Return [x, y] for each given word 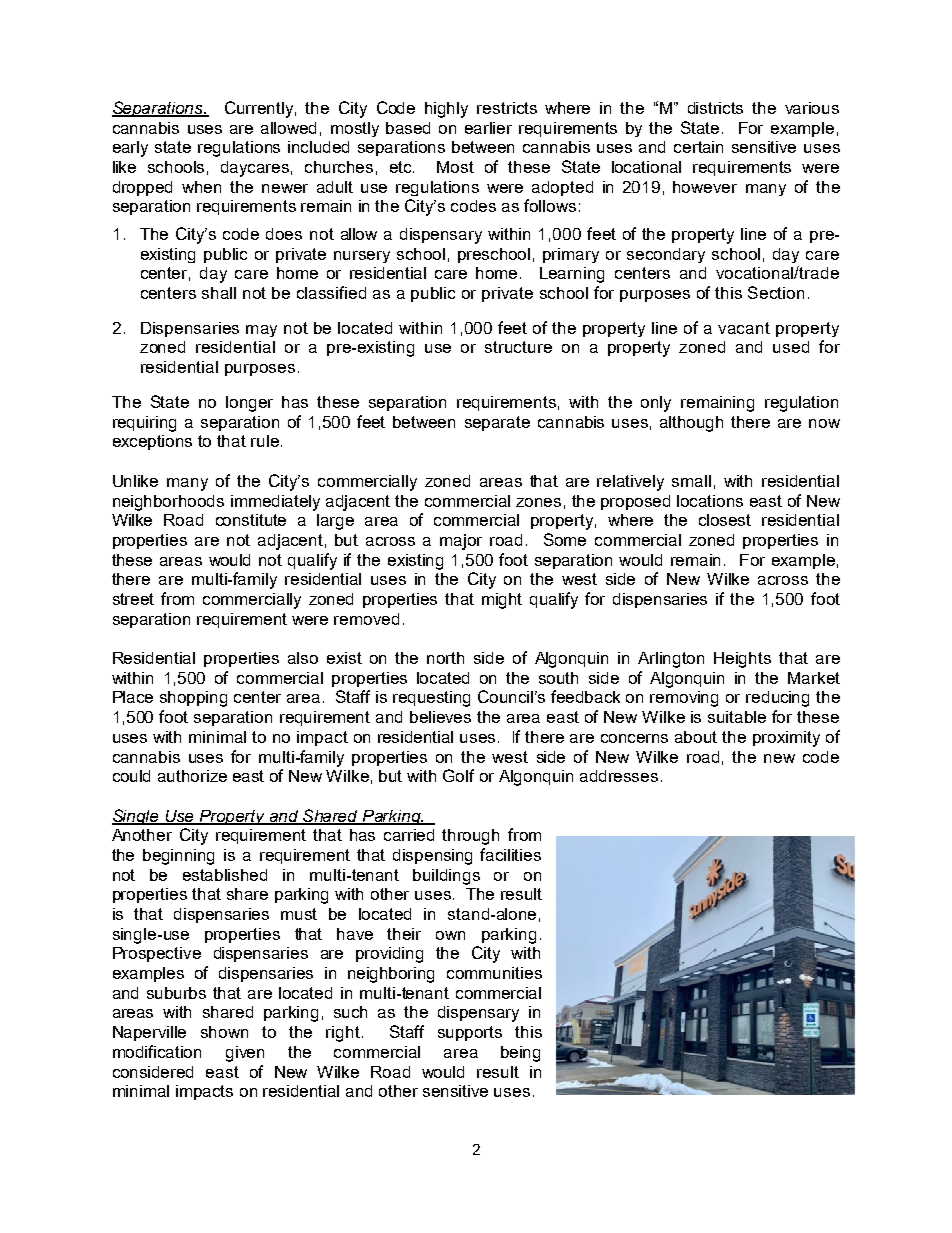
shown [224, 1032]
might [502, 601]
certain [698, 147]
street [133, 599]
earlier [488, 128]
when [201, 187]
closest [725, 520]
